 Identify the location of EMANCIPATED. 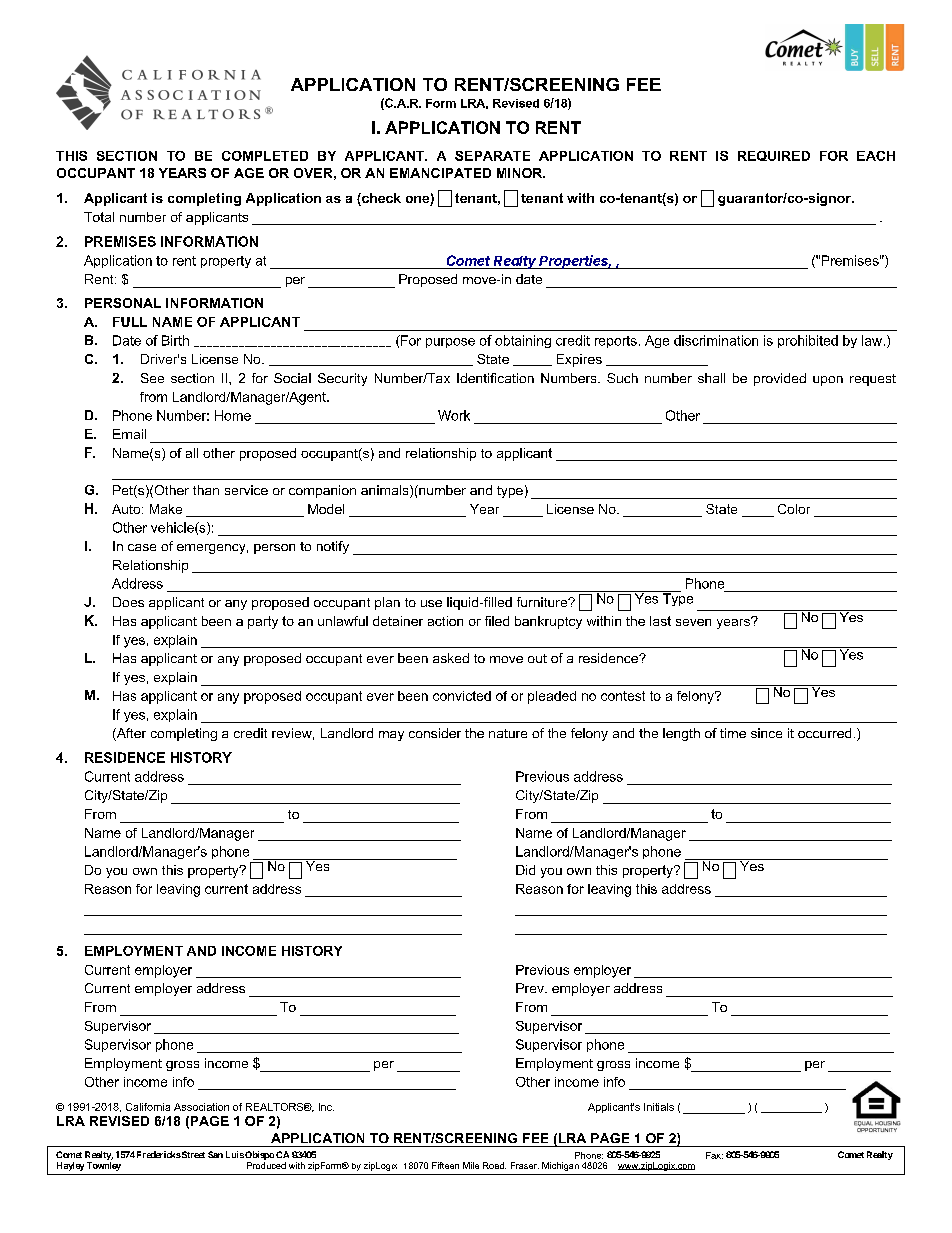
(440, 173).
